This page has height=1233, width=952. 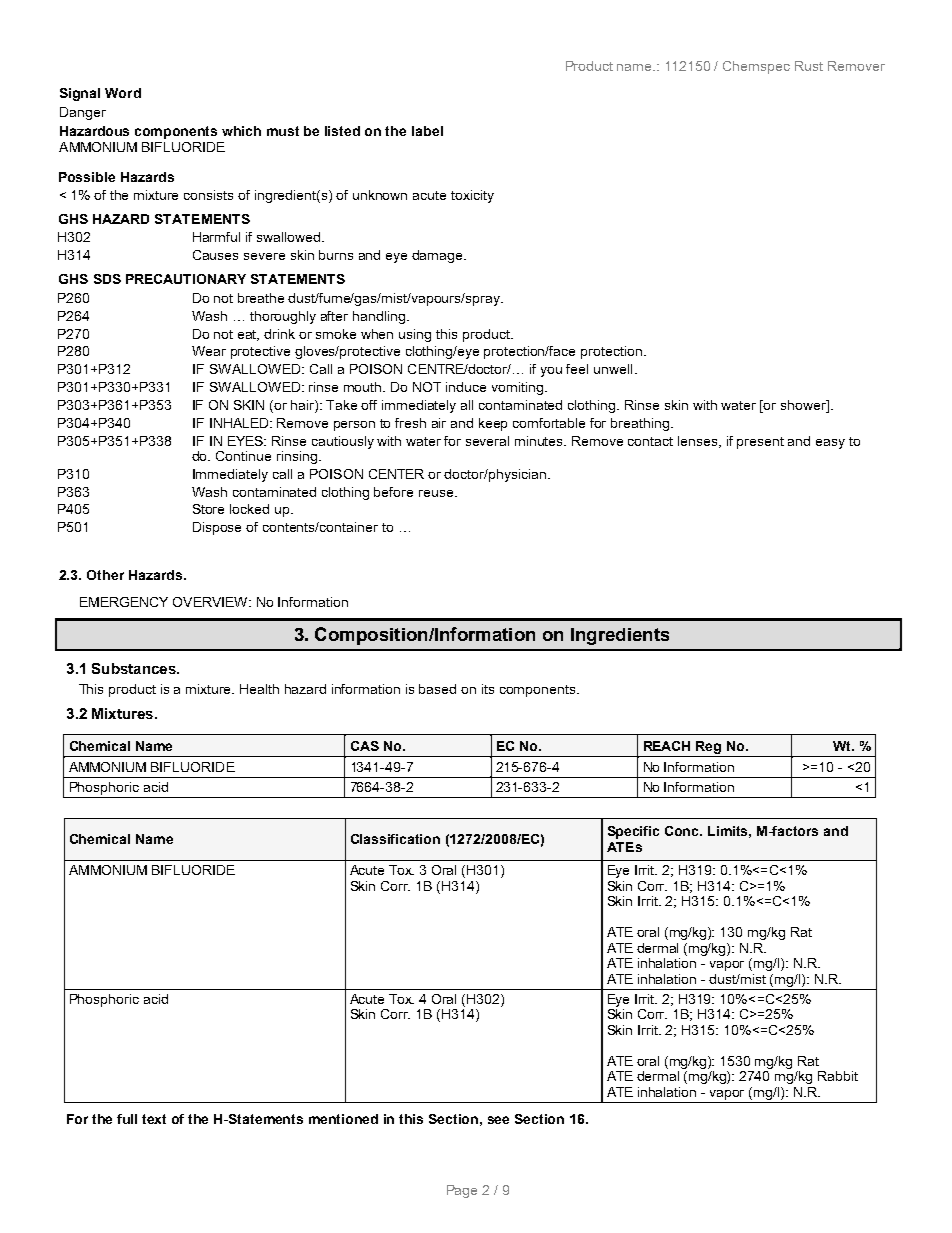 I want to click on Rust, so click(x=809, y=66).
